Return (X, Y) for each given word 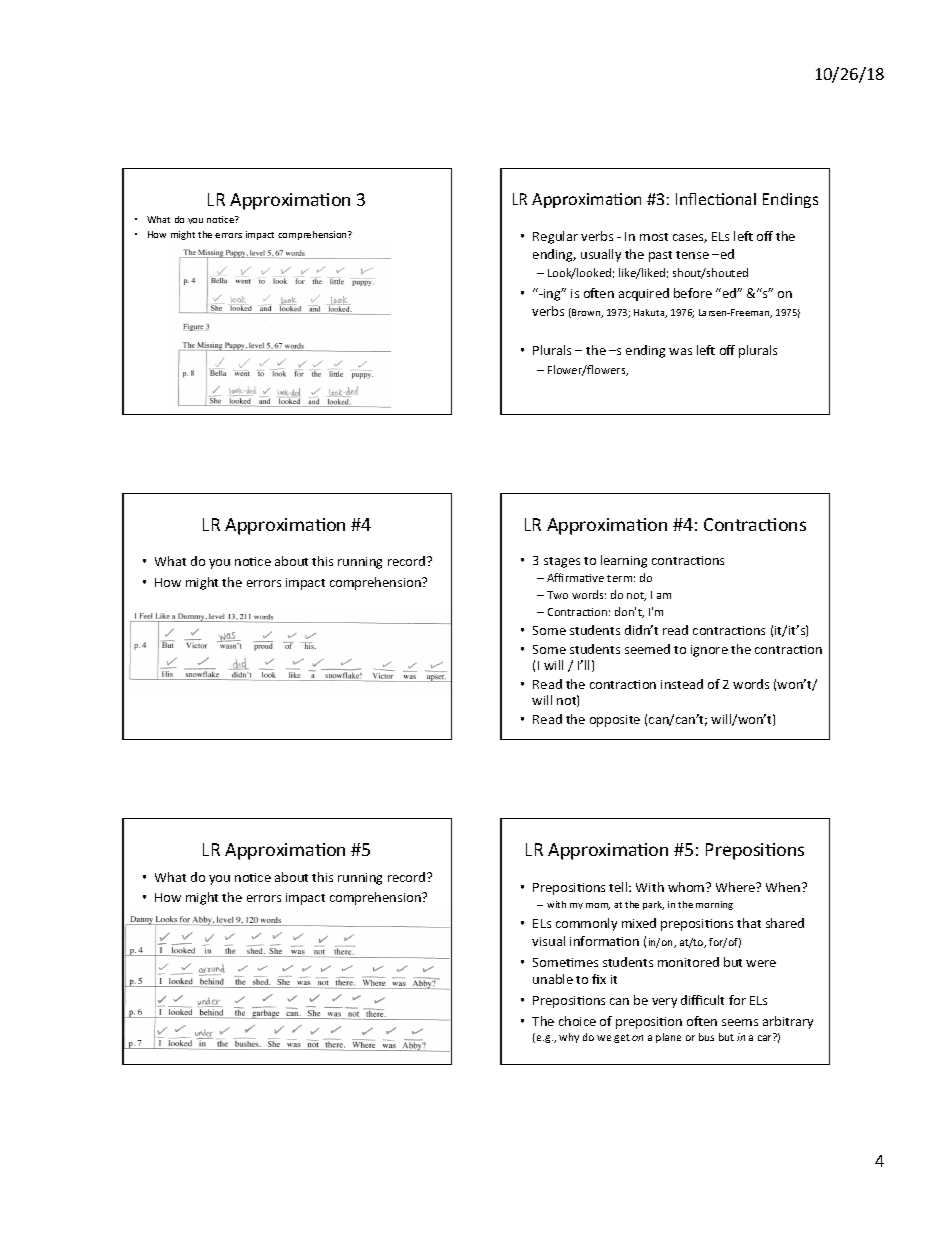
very (664, 1003)
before (693, 293)
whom (687, 887)
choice (577, 1021)
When (784, 887)
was (680, 351)
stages (562, 562)
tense (692, 255)
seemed (647, 649)
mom (598, 906)
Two (557, 595)
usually (601, 255)
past (660, 256)
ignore (709, 651)
